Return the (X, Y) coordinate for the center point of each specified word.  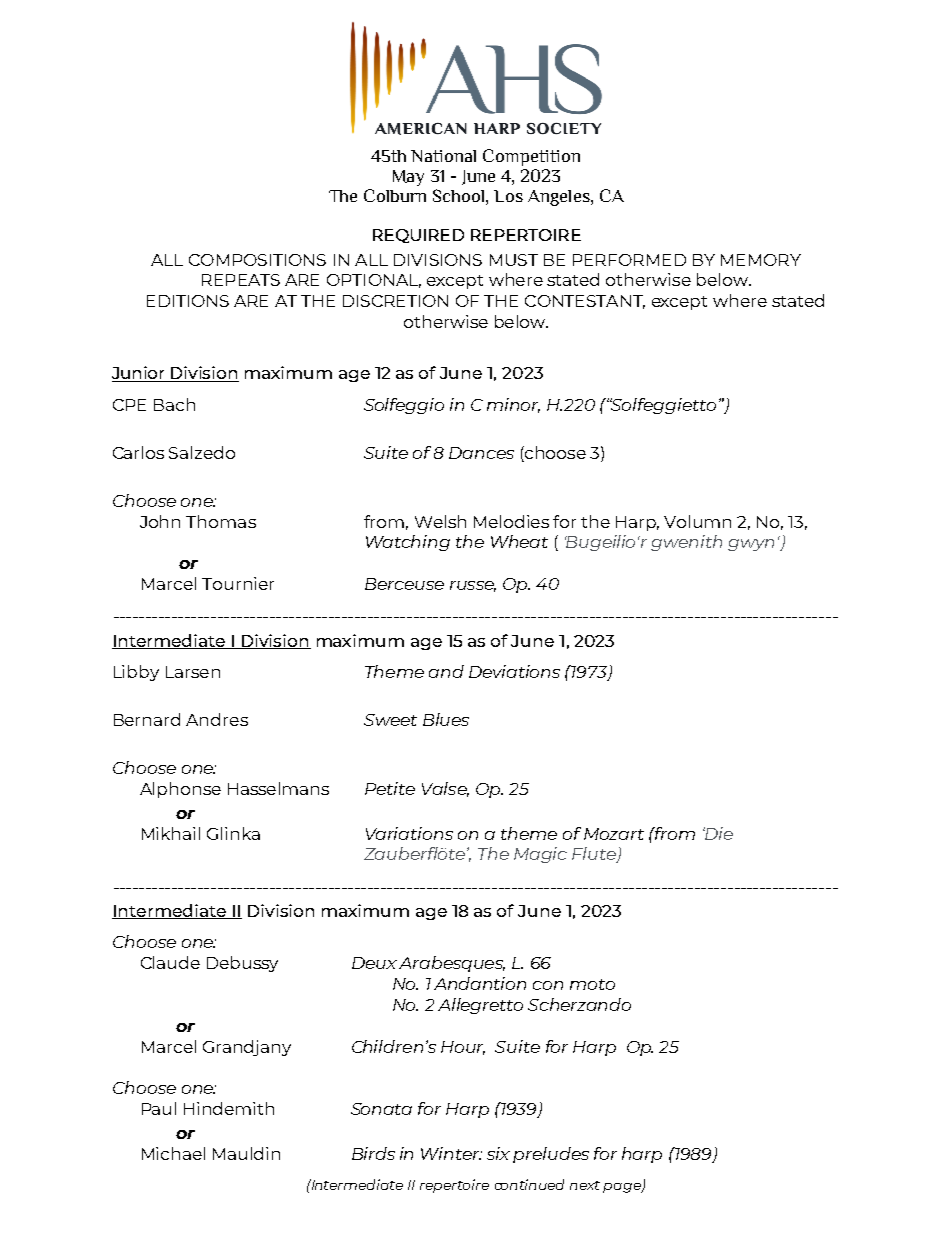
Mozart (614, 834)
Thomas (221, 521)
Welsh (440, 521)
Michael (173, 1153)
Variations (409, 833)
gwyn (751, 545)
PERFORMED (629, 260)
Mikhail (171, 833)
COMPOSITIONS (257, 260)
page (623, 1188)
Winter (451, 1153)
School (458, 195)
